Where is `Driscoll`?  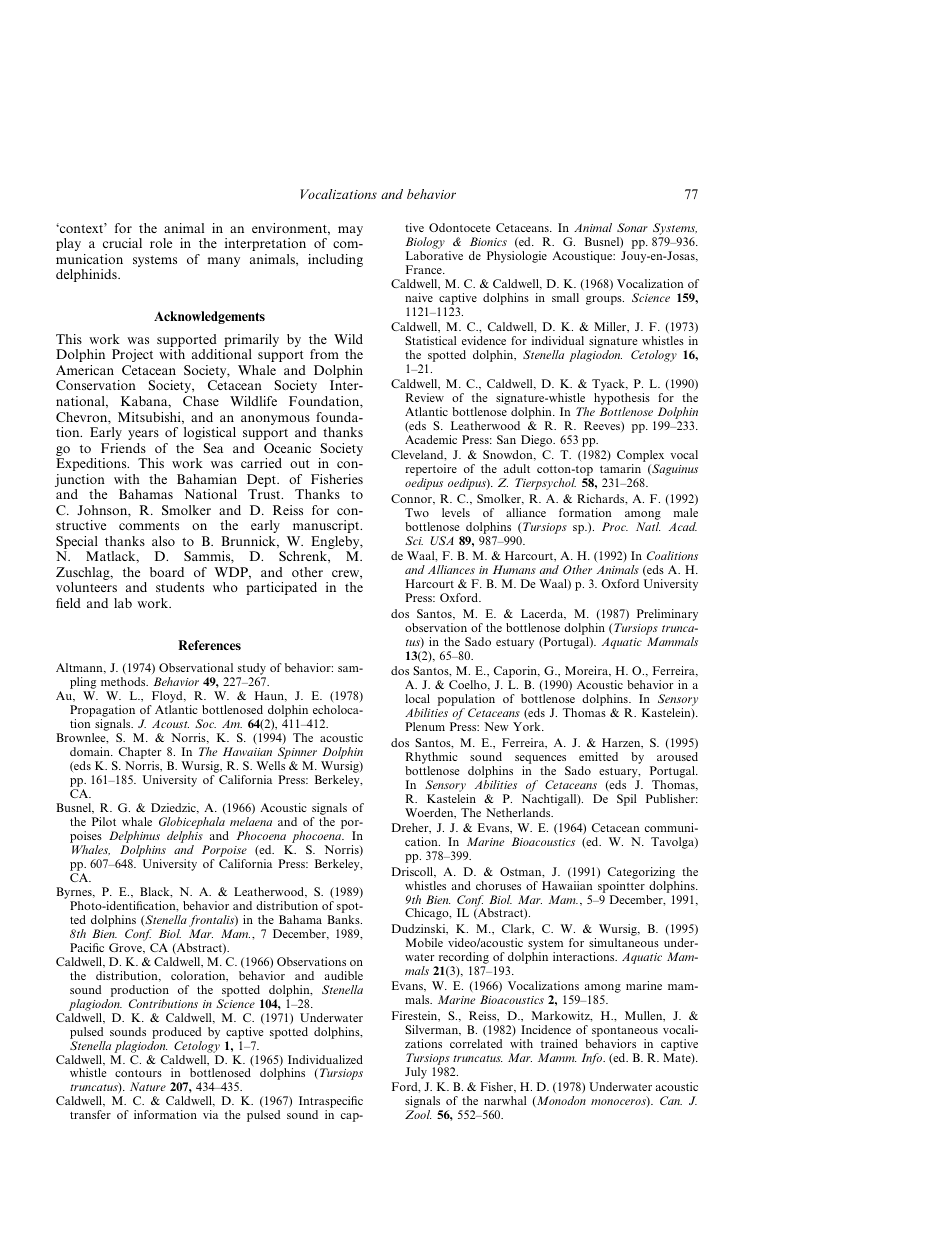 Driscoll is located at coordinates (413, 872).
